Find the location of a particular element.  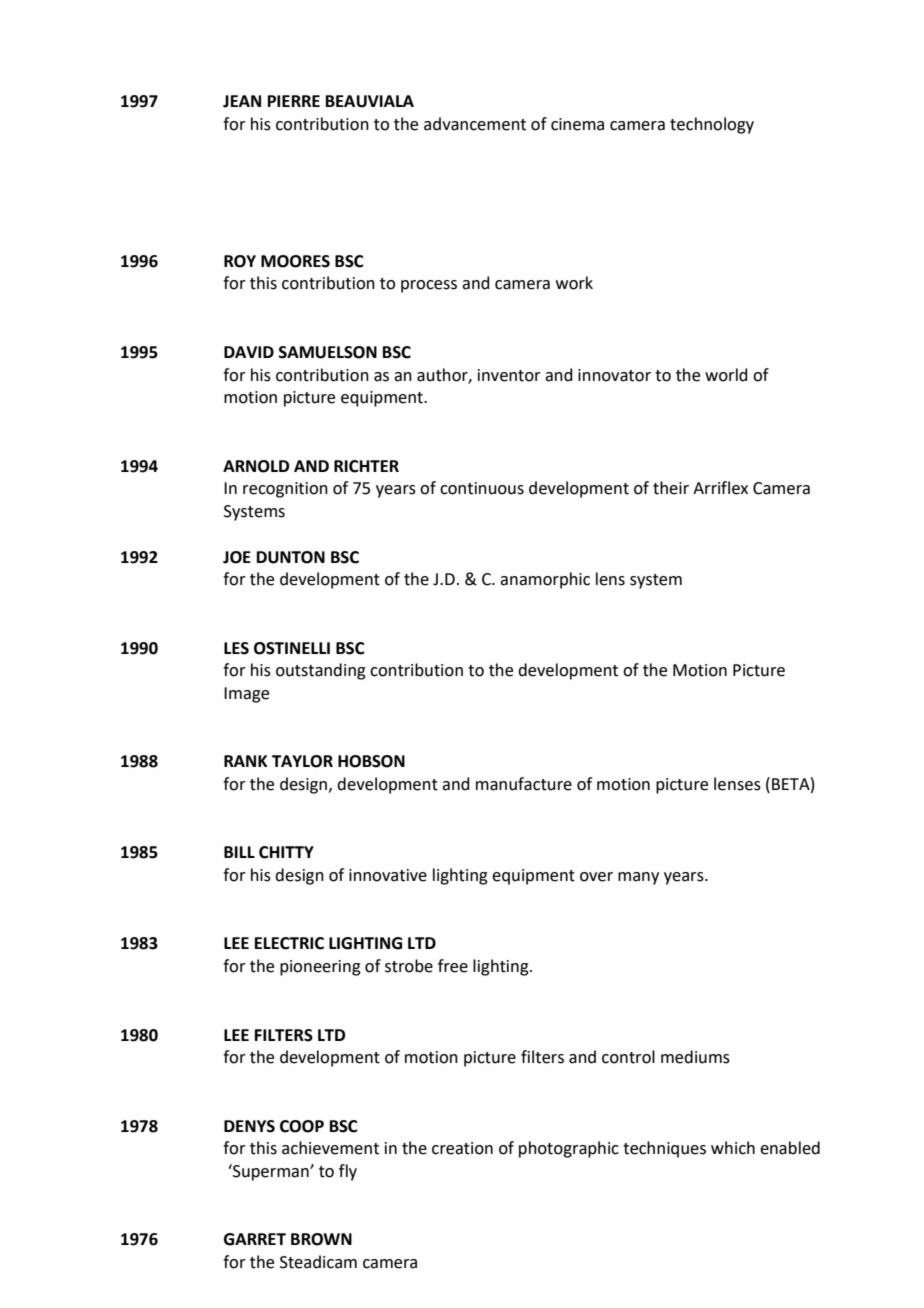

PIERRE is located at coordinates (294, 101).
